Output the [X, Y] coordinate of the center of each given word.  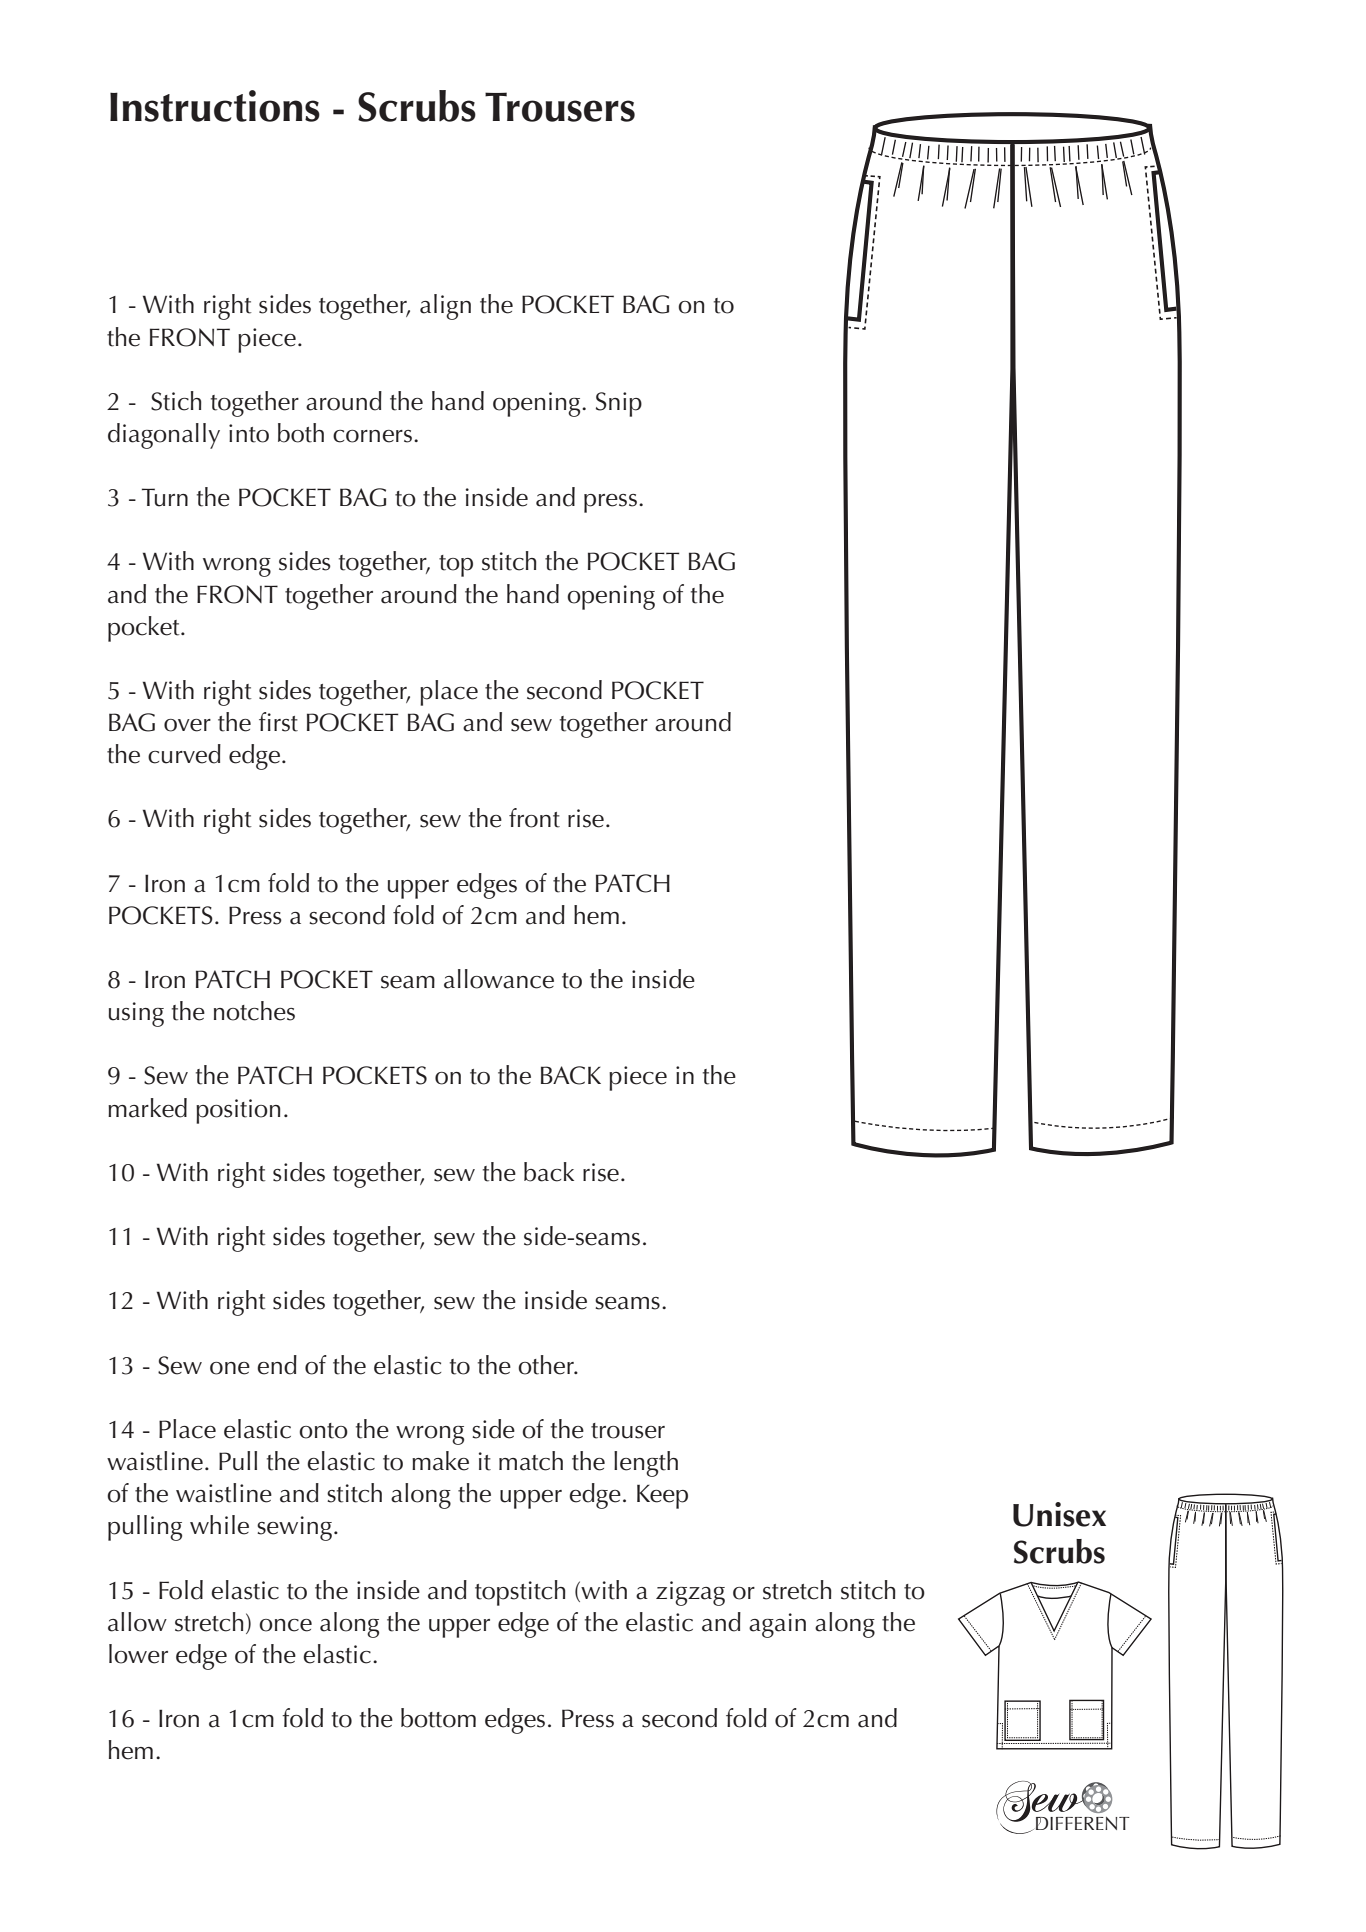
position [238, 1111]
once [285, 1625]
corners [372, 436]
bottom [438, 1718]
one [230, 1368]
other [547, 1365]
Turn [165, 497]
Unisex [1059, 1514]
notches [254, 1011]
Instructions [215, 106]
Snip [619, 404]
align [445, 307]
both [301, 433]
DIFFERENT [1083, 1823]
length [646, 1464]
